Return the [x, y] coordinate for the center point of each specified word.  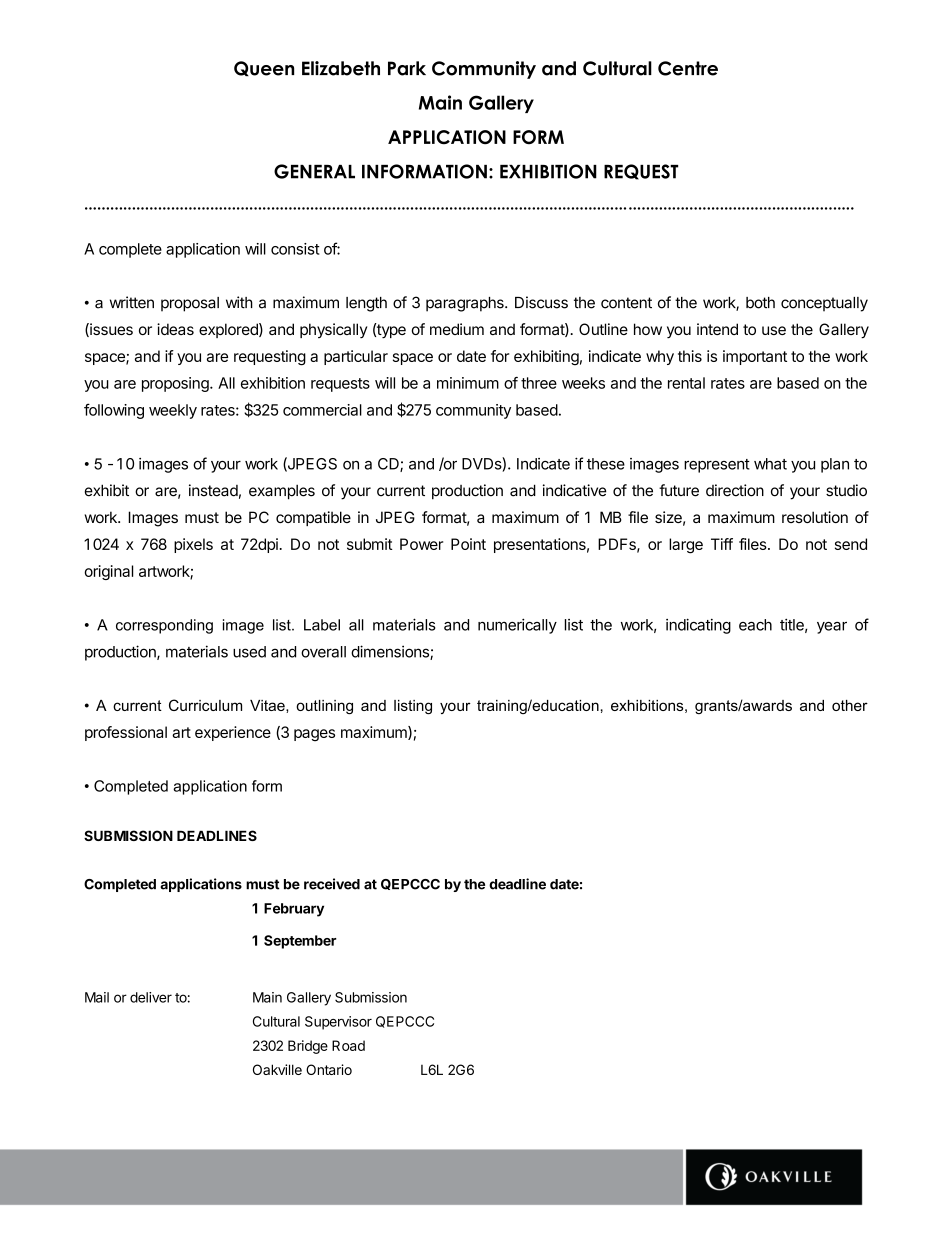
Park [407, 68]
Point [468, 544]
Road [348, 1045]
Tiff [722, 544]
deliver [151, 997]
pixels [193, 545]
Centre [688, 68]
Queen [264, 68]
